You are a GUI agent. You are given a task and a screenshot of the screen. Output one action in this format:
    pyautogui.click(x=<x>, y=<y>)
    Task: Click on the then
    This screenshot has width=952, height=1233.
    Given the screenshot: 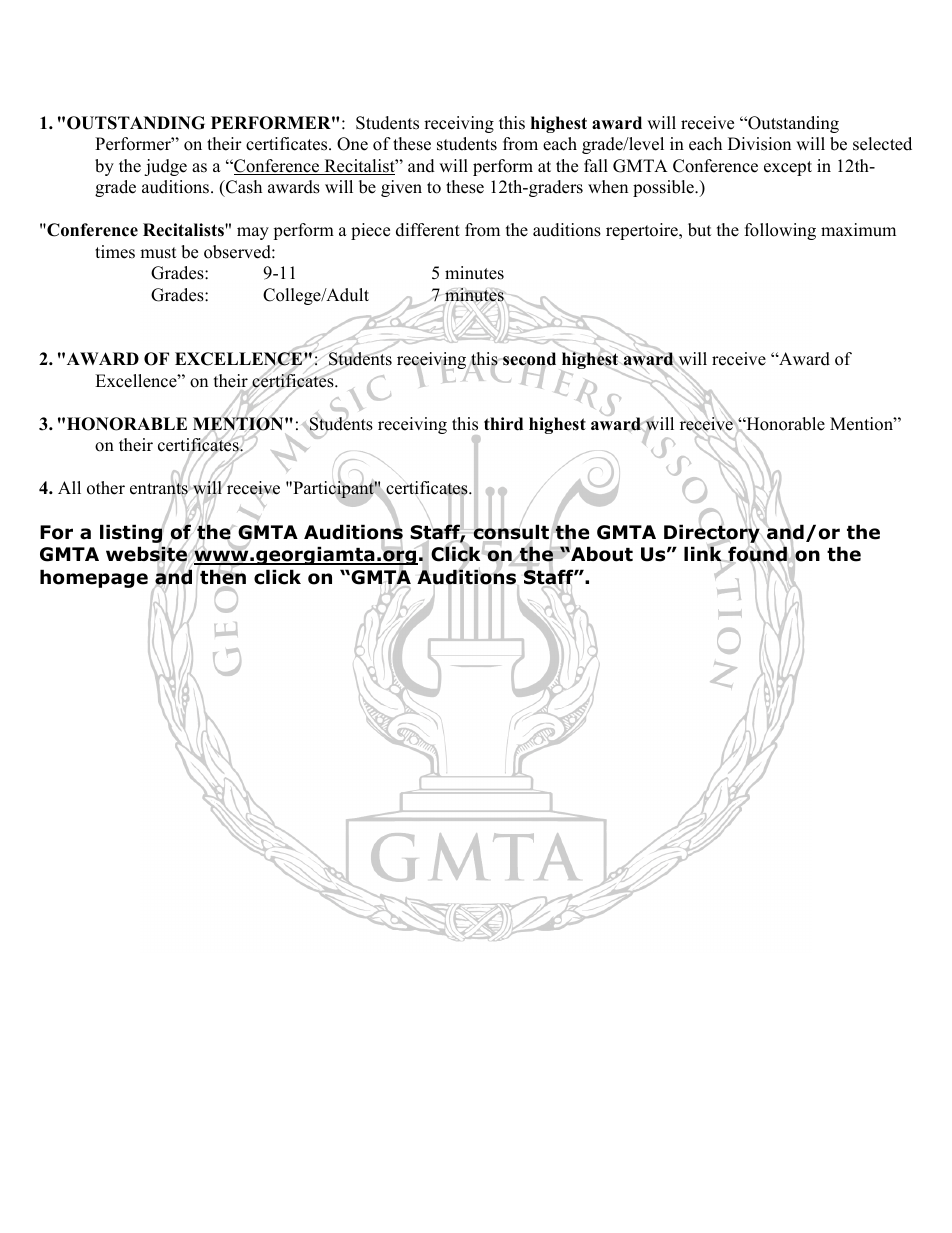 What is the action you would take?
    pyautogui.click(x=222, y=577)
